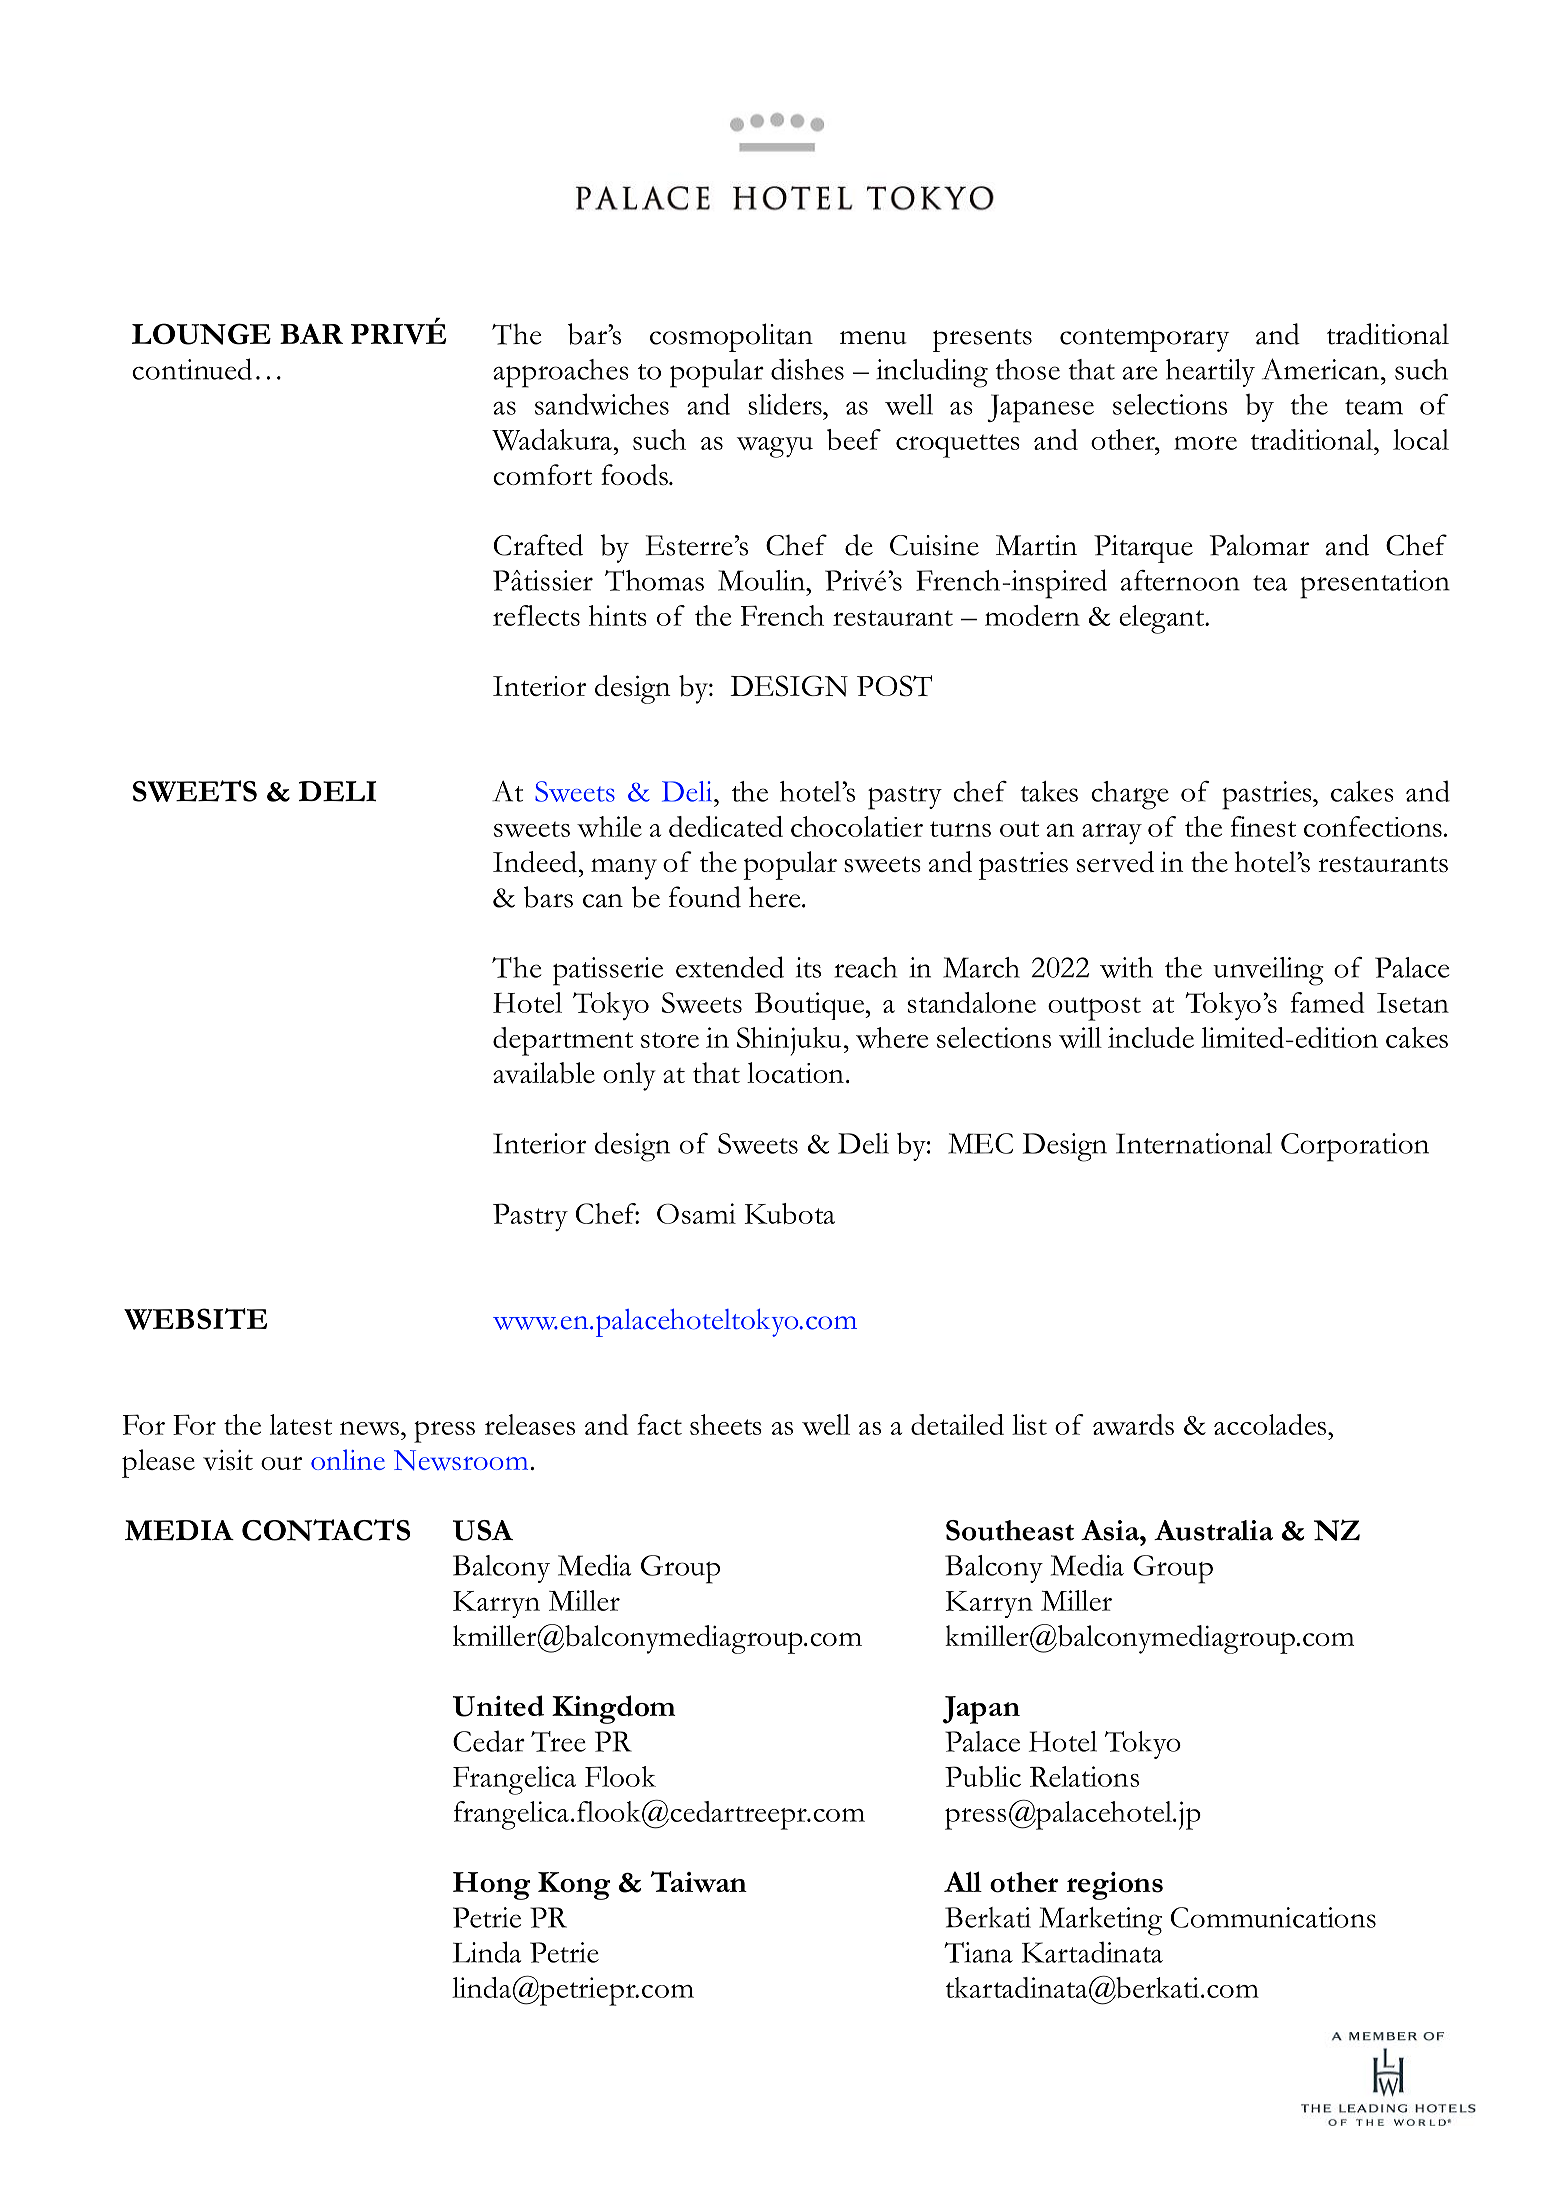 Image resolution: width=1550 pixels, height=2191 pixels. I want to click on International, so click(1194, 1143).
